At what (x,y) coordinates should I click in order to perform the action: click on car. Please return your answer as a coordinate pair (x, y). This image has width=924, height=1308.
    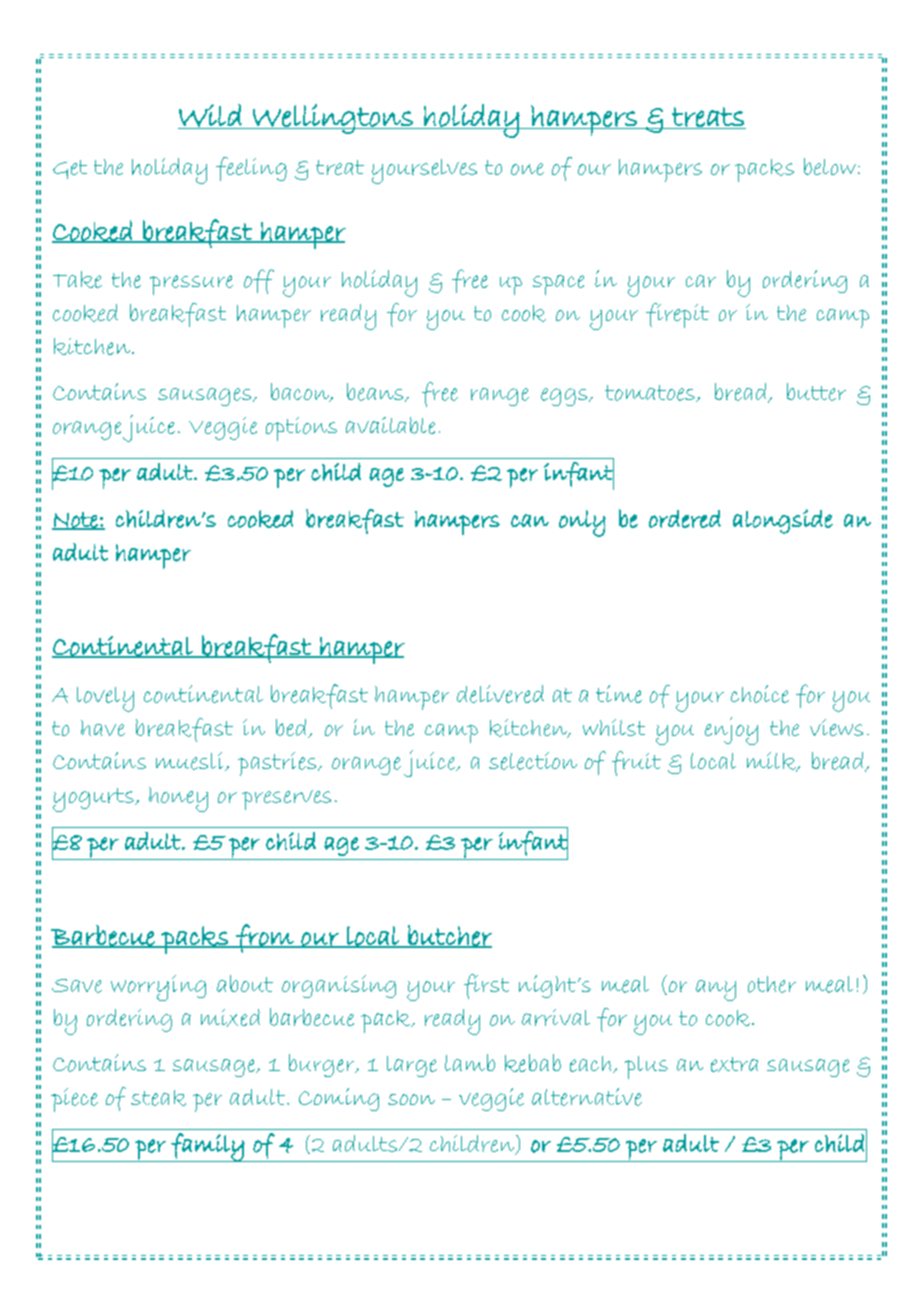
    Looking at the image, I should click on (701, 281).
